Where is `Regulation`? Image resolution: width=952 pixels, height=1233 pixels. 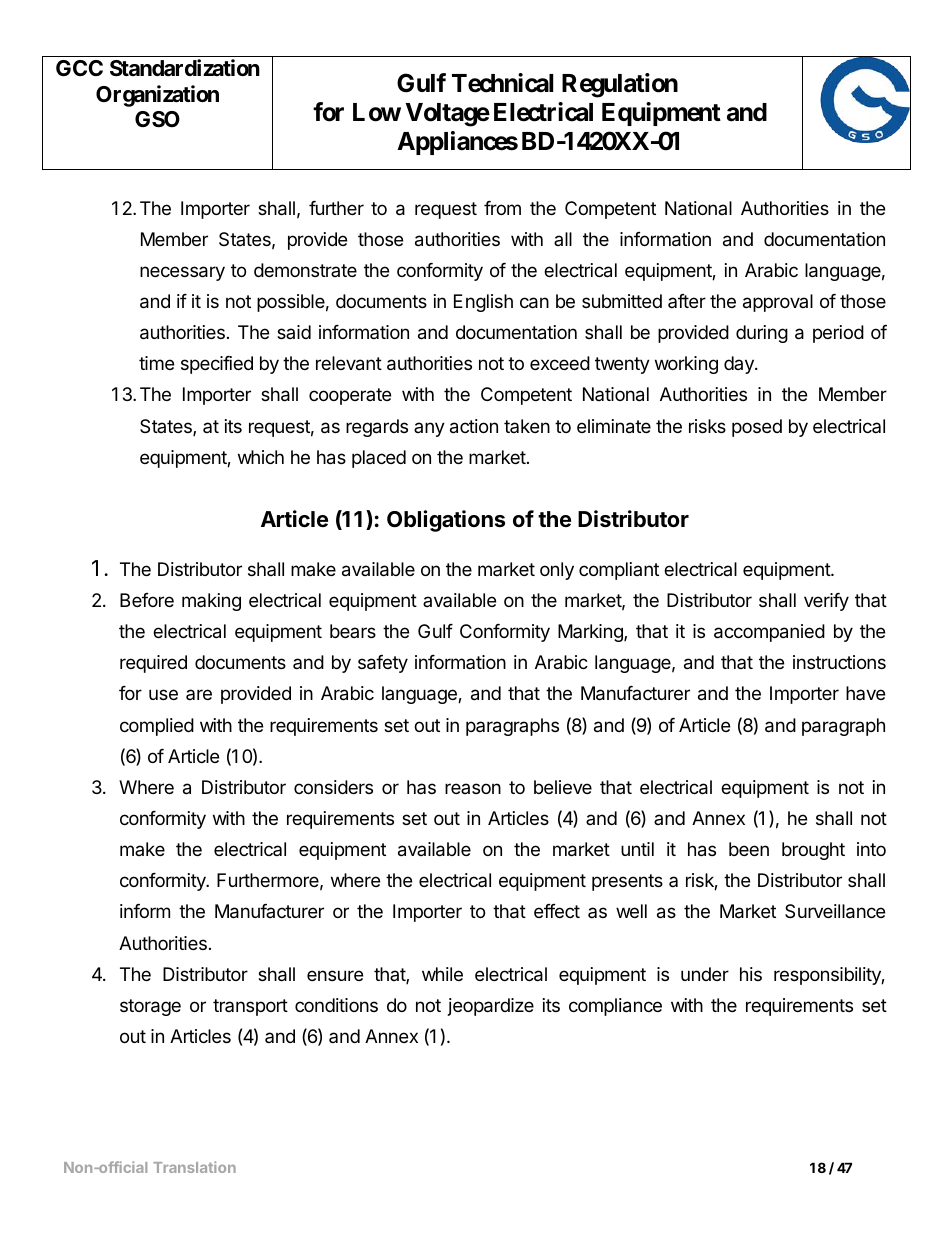 Regulation is located at coordinates (620, 85).
